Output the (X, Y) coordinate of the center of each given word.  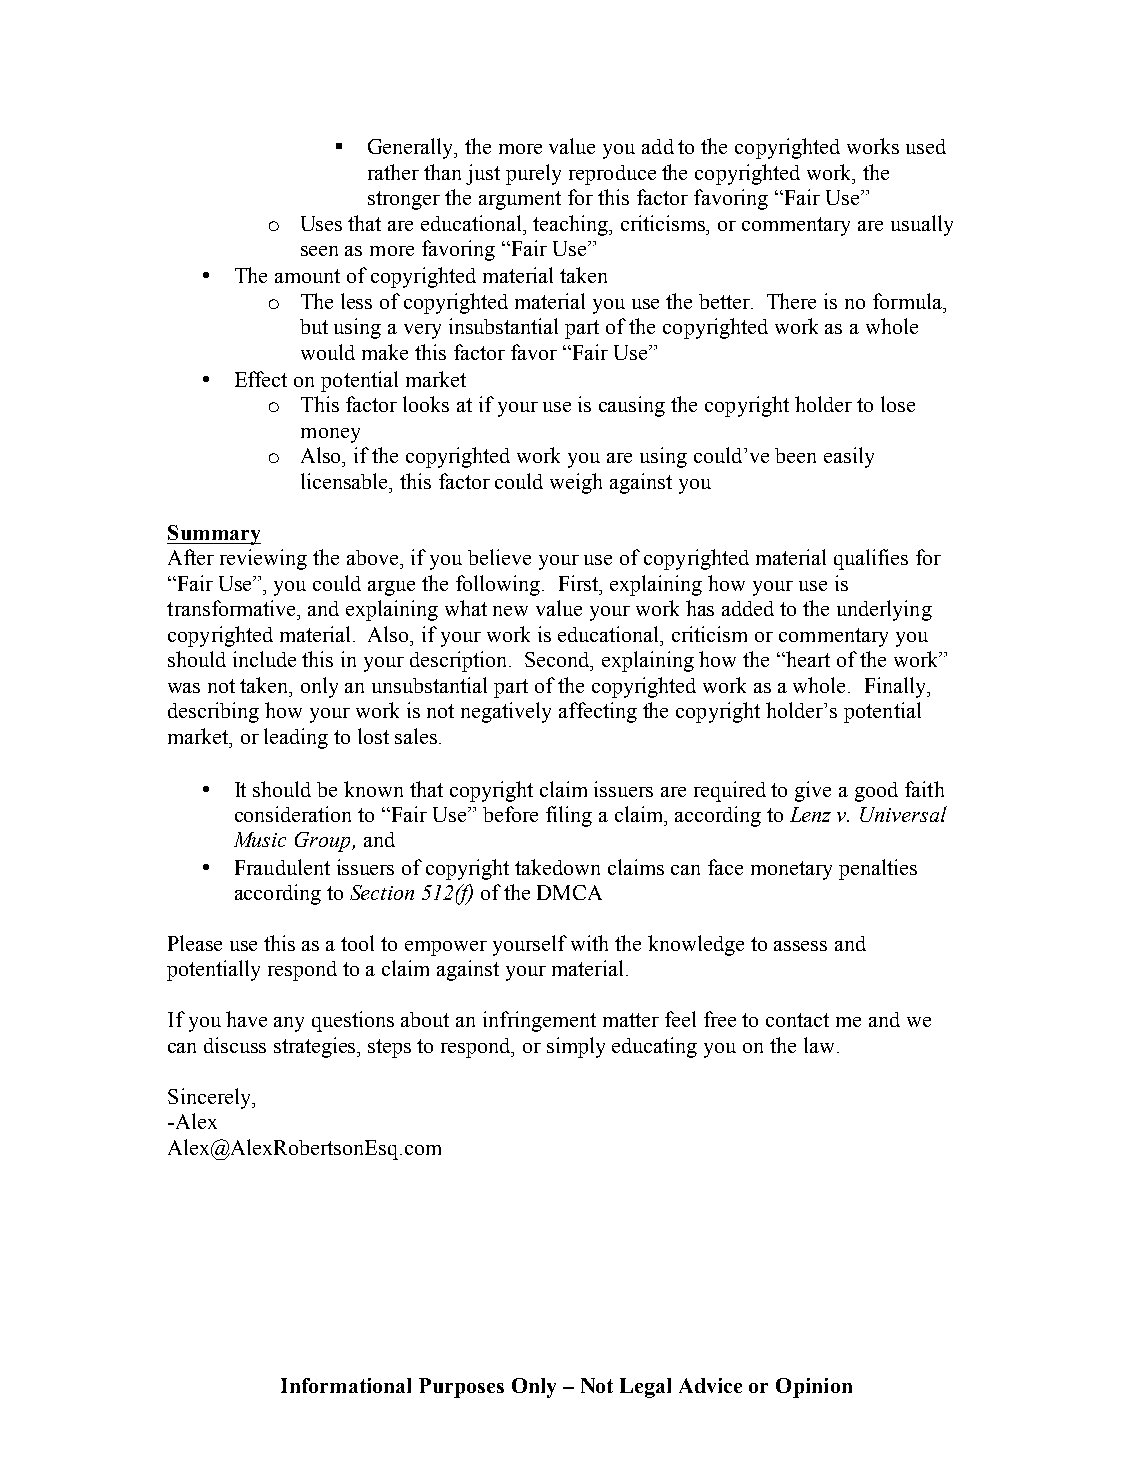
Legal (645, 1388)
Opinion (814, 1388)
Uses (321, 223)
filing (569, 816)
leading (296, 738)
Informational (346, 1385)
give (813, 791)
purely (533, 174)
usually (922, 225)
